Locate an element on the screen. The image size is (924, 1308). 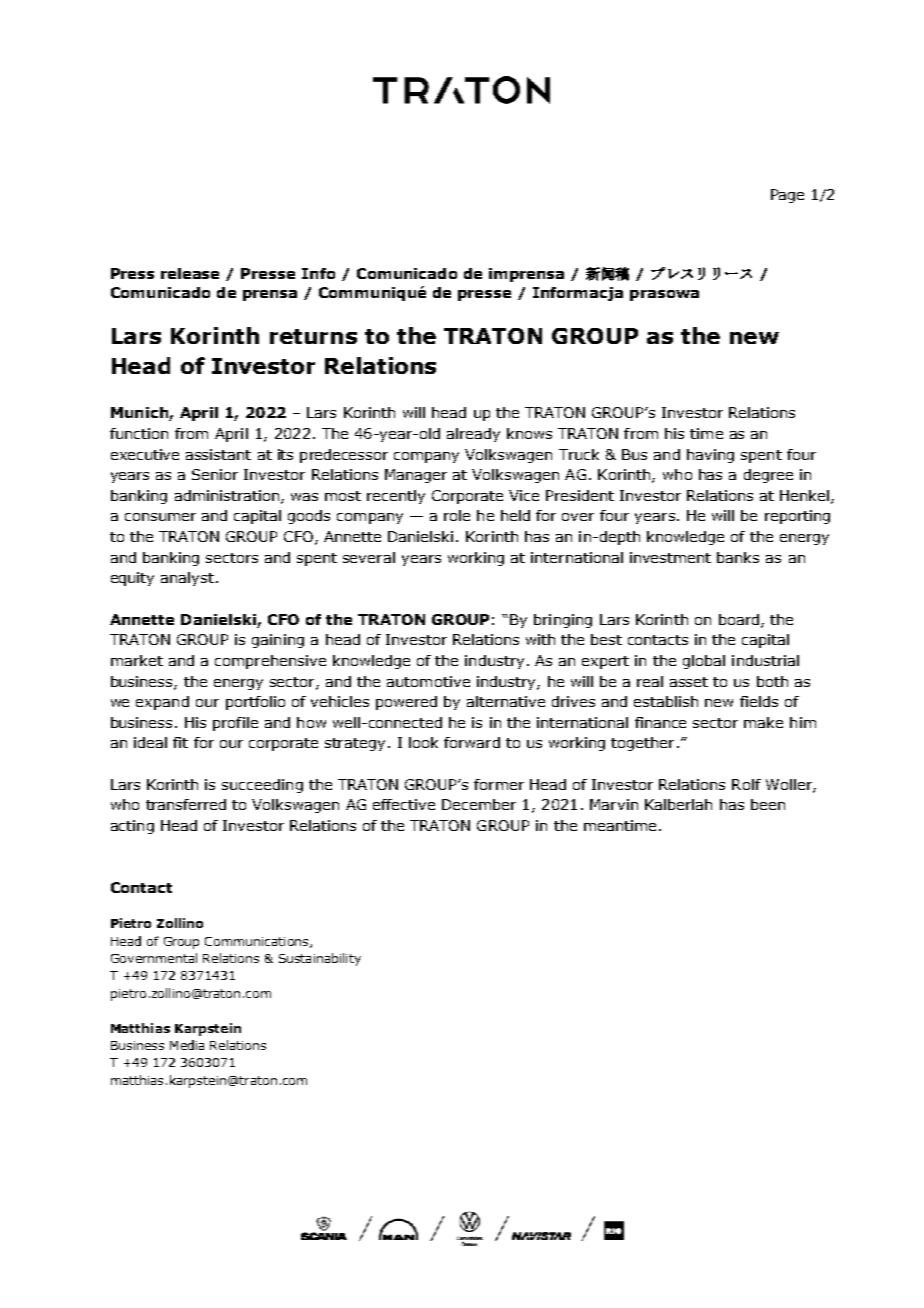
release is located at coordinates (190, 273).
